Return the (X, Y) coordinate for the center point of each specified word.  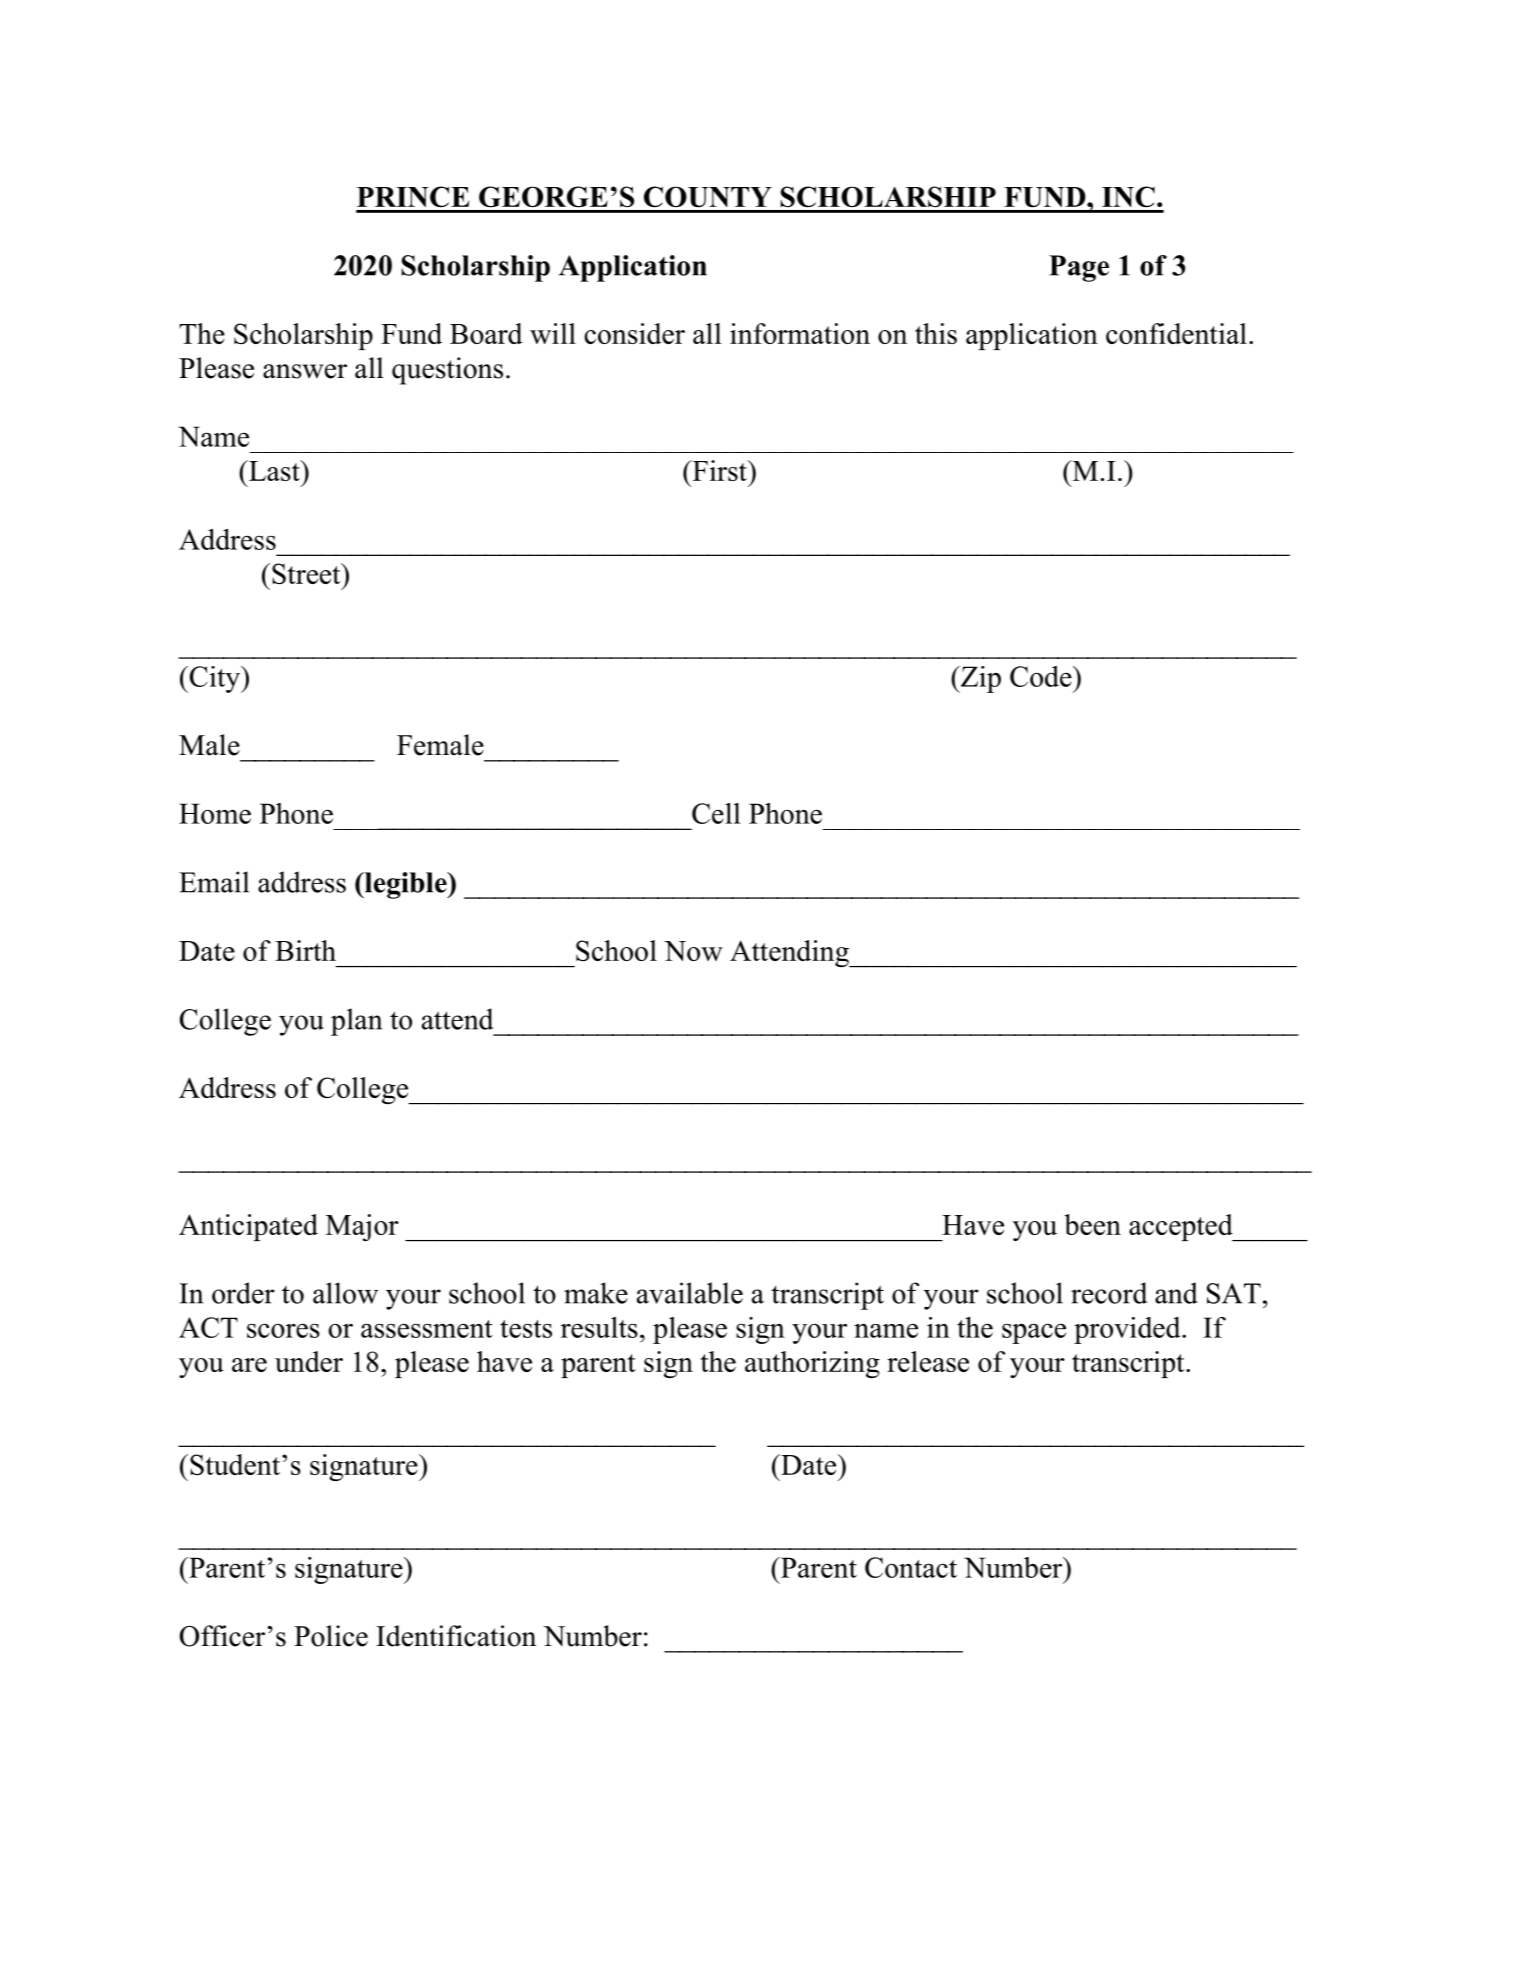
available (690, 1293)
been (1092, 1224)
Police (331, 1636)
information (800, 333)
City (215, 679)
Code (1042, 676)
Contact (911, 1567)
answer (305, 371)
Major (362, 1227)
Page (1079, 268)
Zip (979, 679)
